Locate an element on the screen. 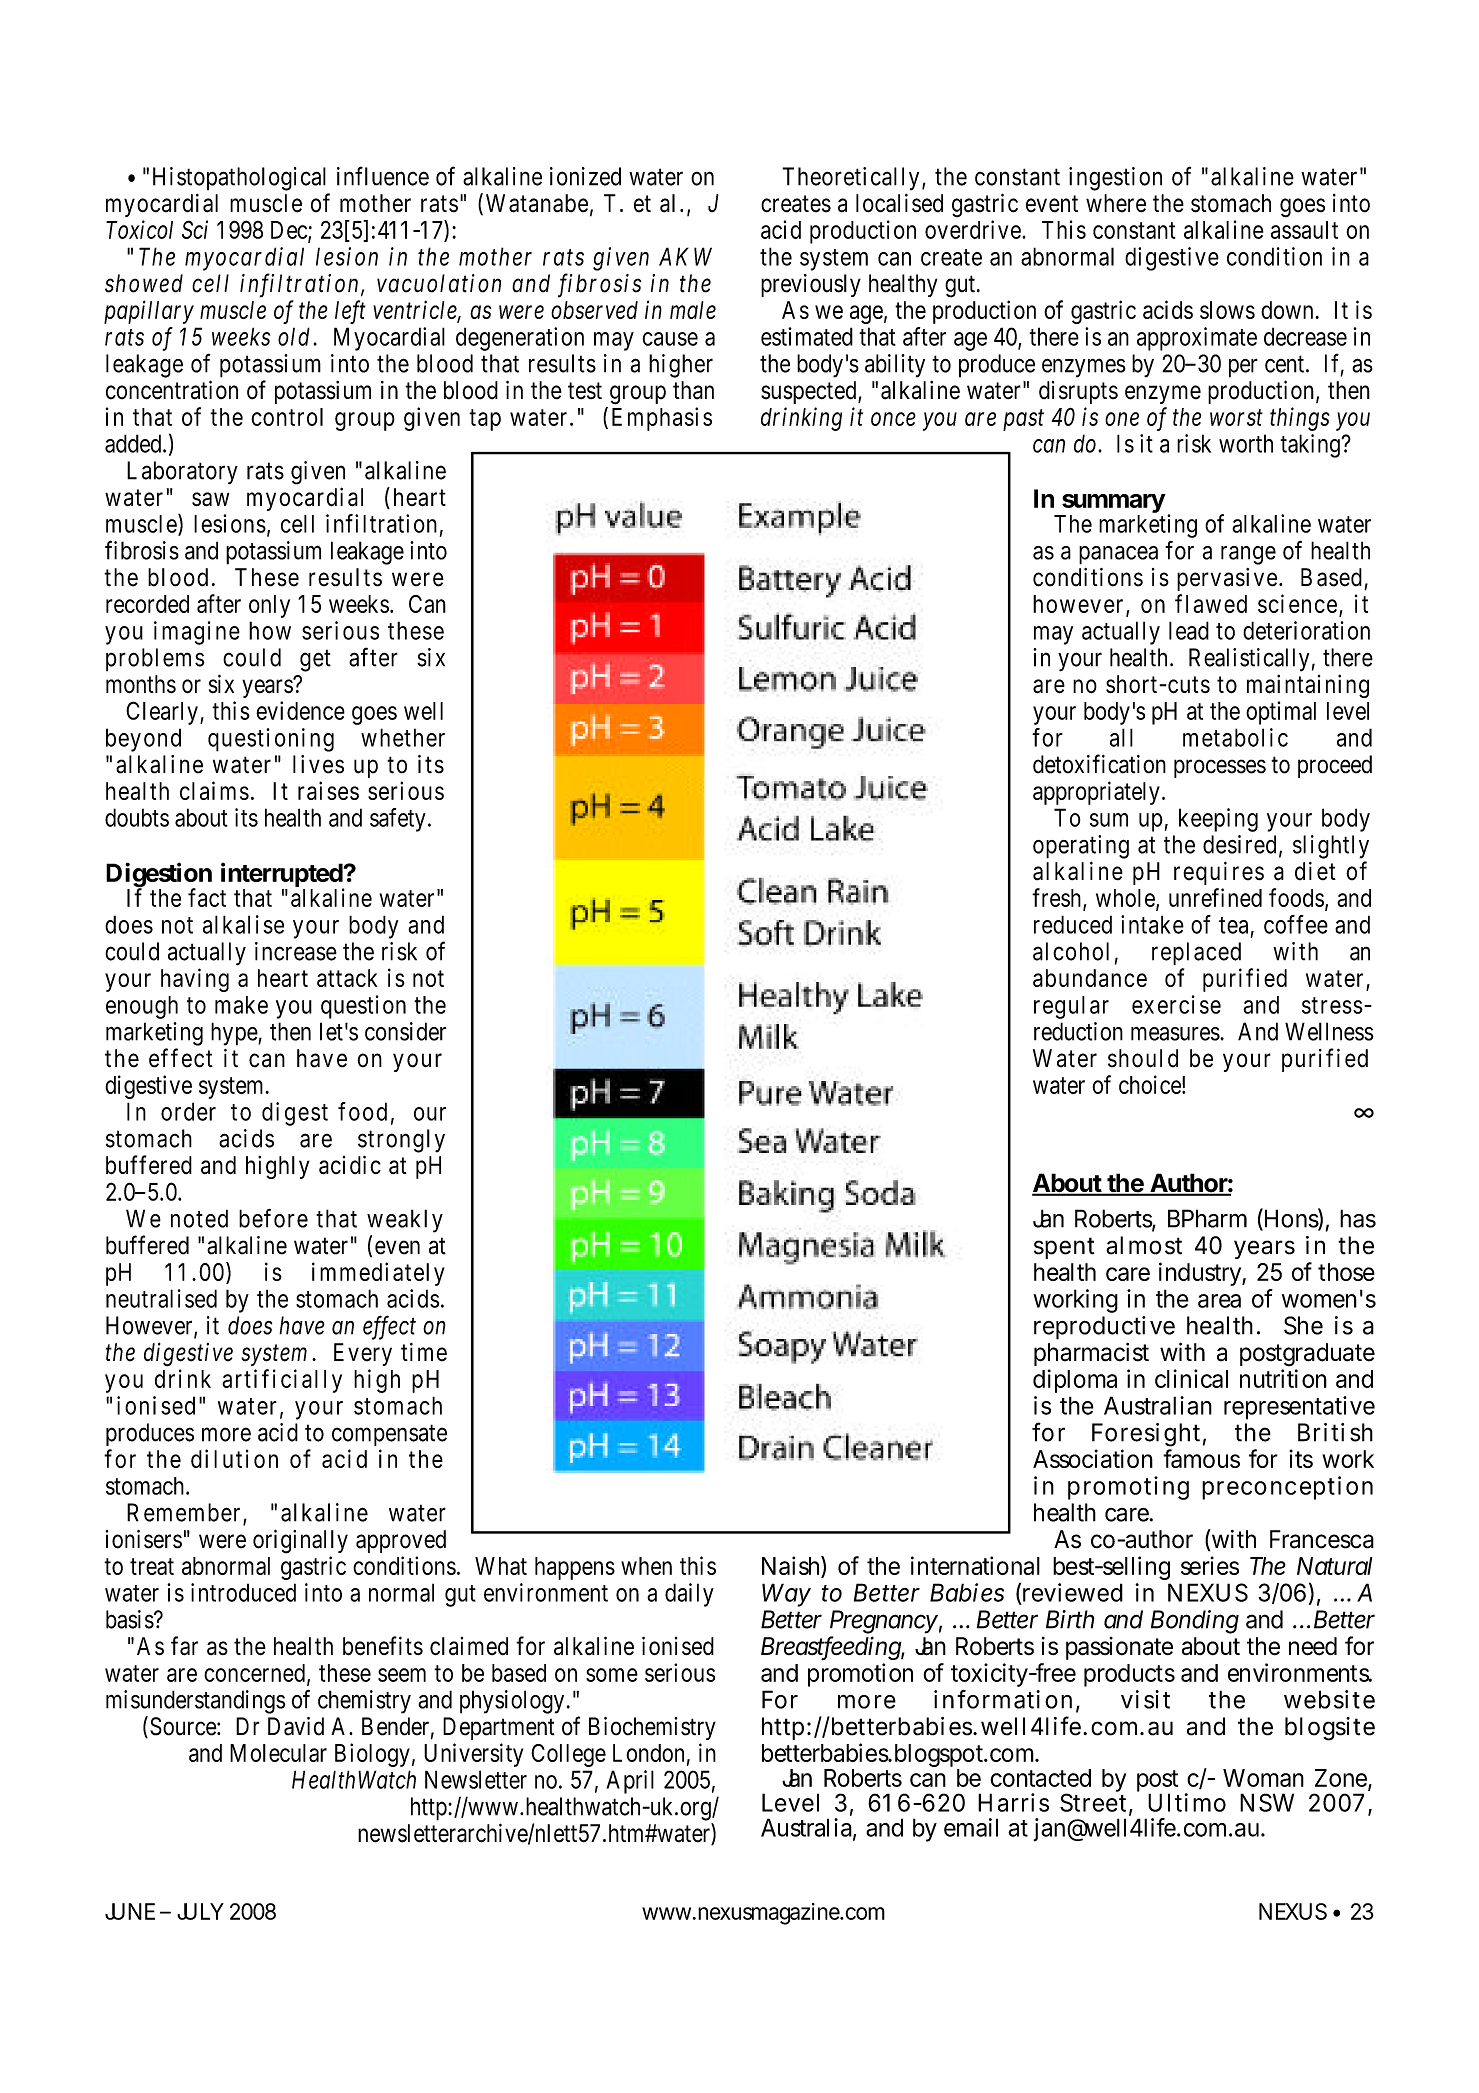 The width and height of the screenshot is (1479, 2093). regular is located at coordinates (1071, 1007).
